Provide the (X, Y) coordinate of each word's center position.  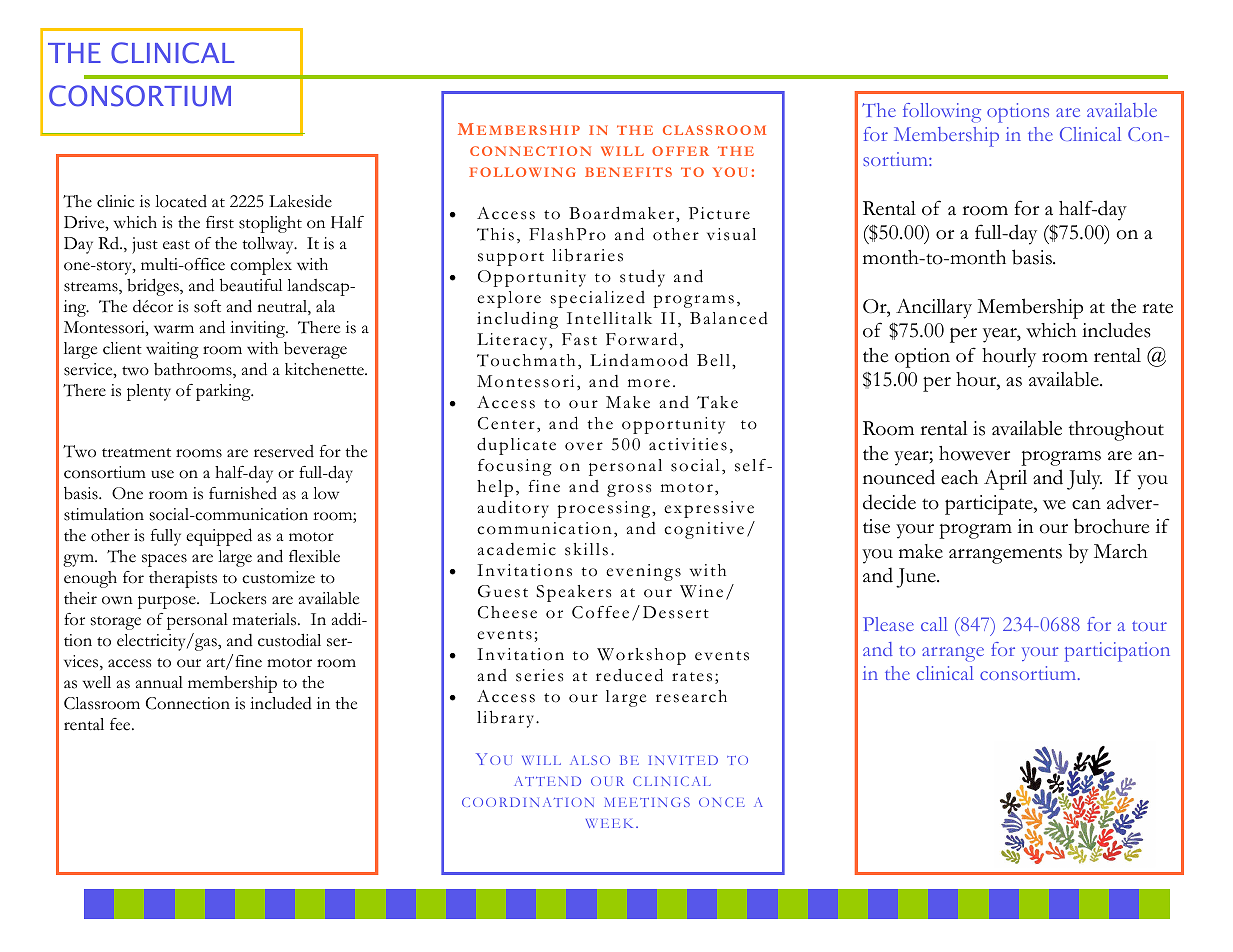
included (281, 703)
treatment (136, 453)
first (220, 222)
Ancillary (934, 308)
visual (731, 234)
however (974, 453)
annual (159, 682)
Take (717, 402)
